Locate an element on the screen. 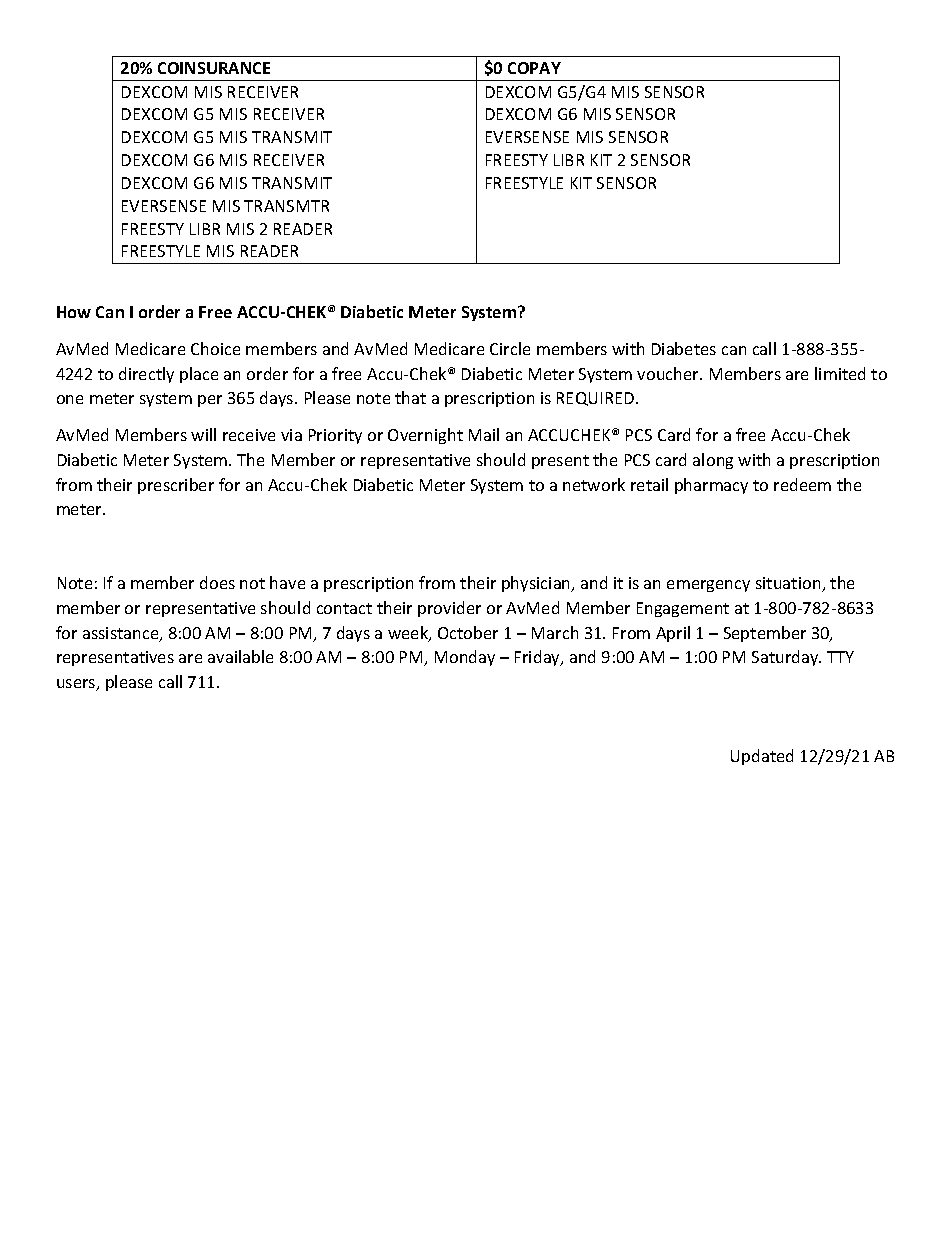 Image resolution: width=952 pixels, height=1233 pixels. Monday is located at coordinates (465, 658).
